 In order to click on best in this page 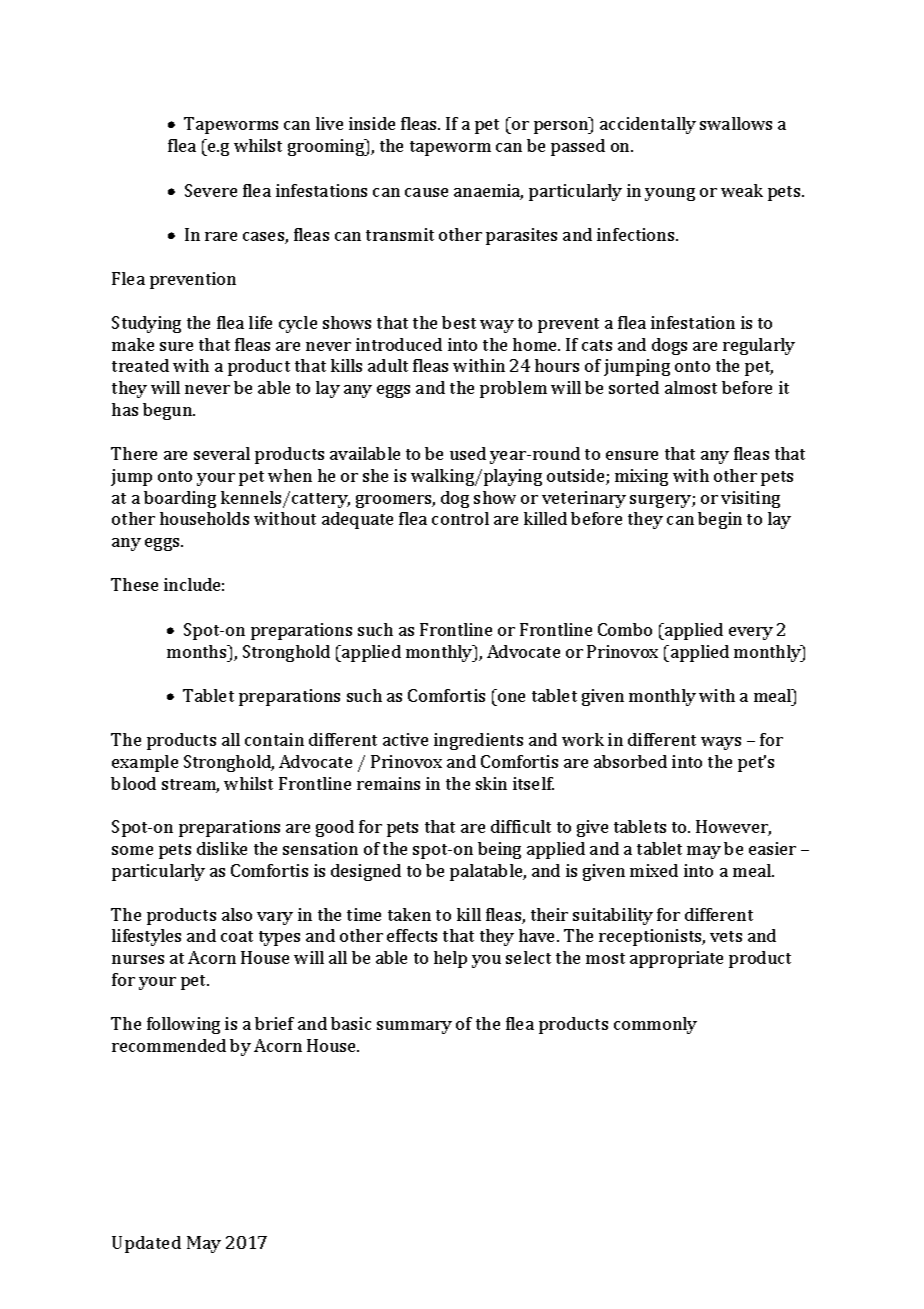, I will do `click(459, 322)`.
